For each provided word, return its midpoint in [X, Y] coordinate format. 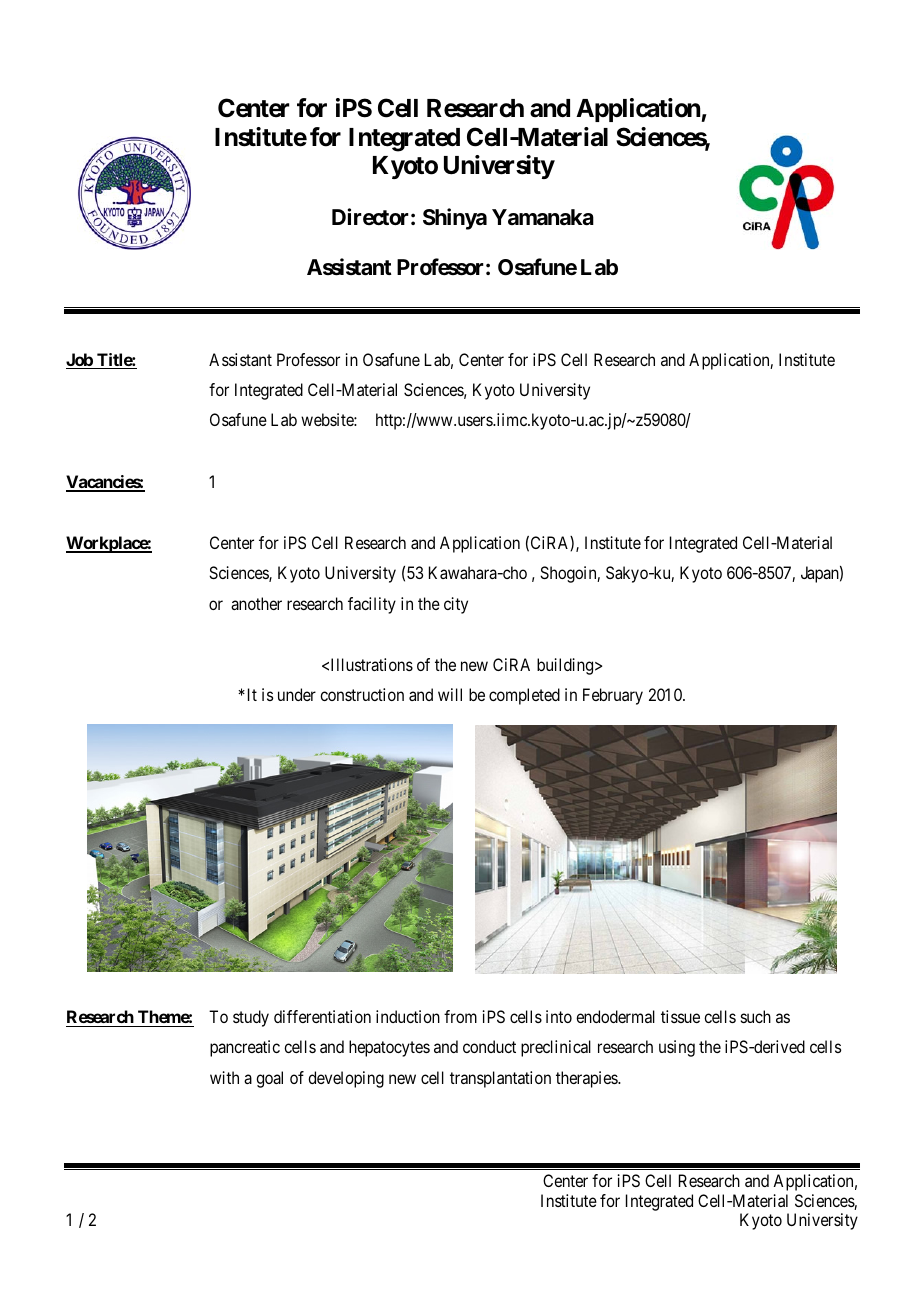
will [450, 694]
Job [80, 361]
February [613, 696]
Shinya [455, 219]
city [456, 605]
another [256, 603]
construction [362, 694]
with [224, 1077]
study [251, 1018]
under [297, 694]
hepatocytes [389, 1048]
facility [372, 605]
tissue [680, 1016]
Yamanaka [543, 217]
